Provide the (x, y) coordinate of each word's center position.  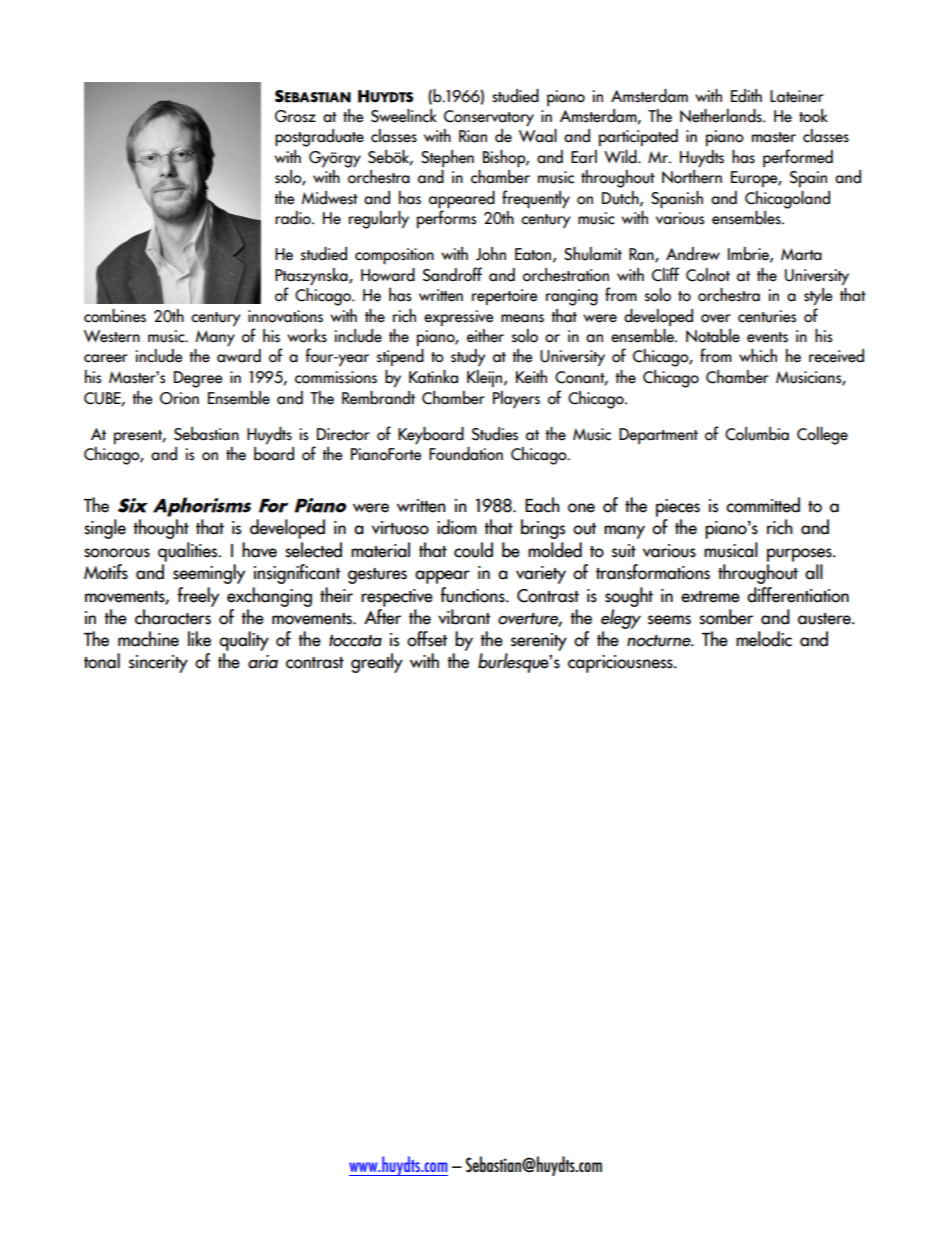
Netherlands (722, 116)
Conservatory (489, 118)
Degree (198, 379)
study (468, 358)
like (199, 639)
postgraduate (319, 138)
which (758, 356)
